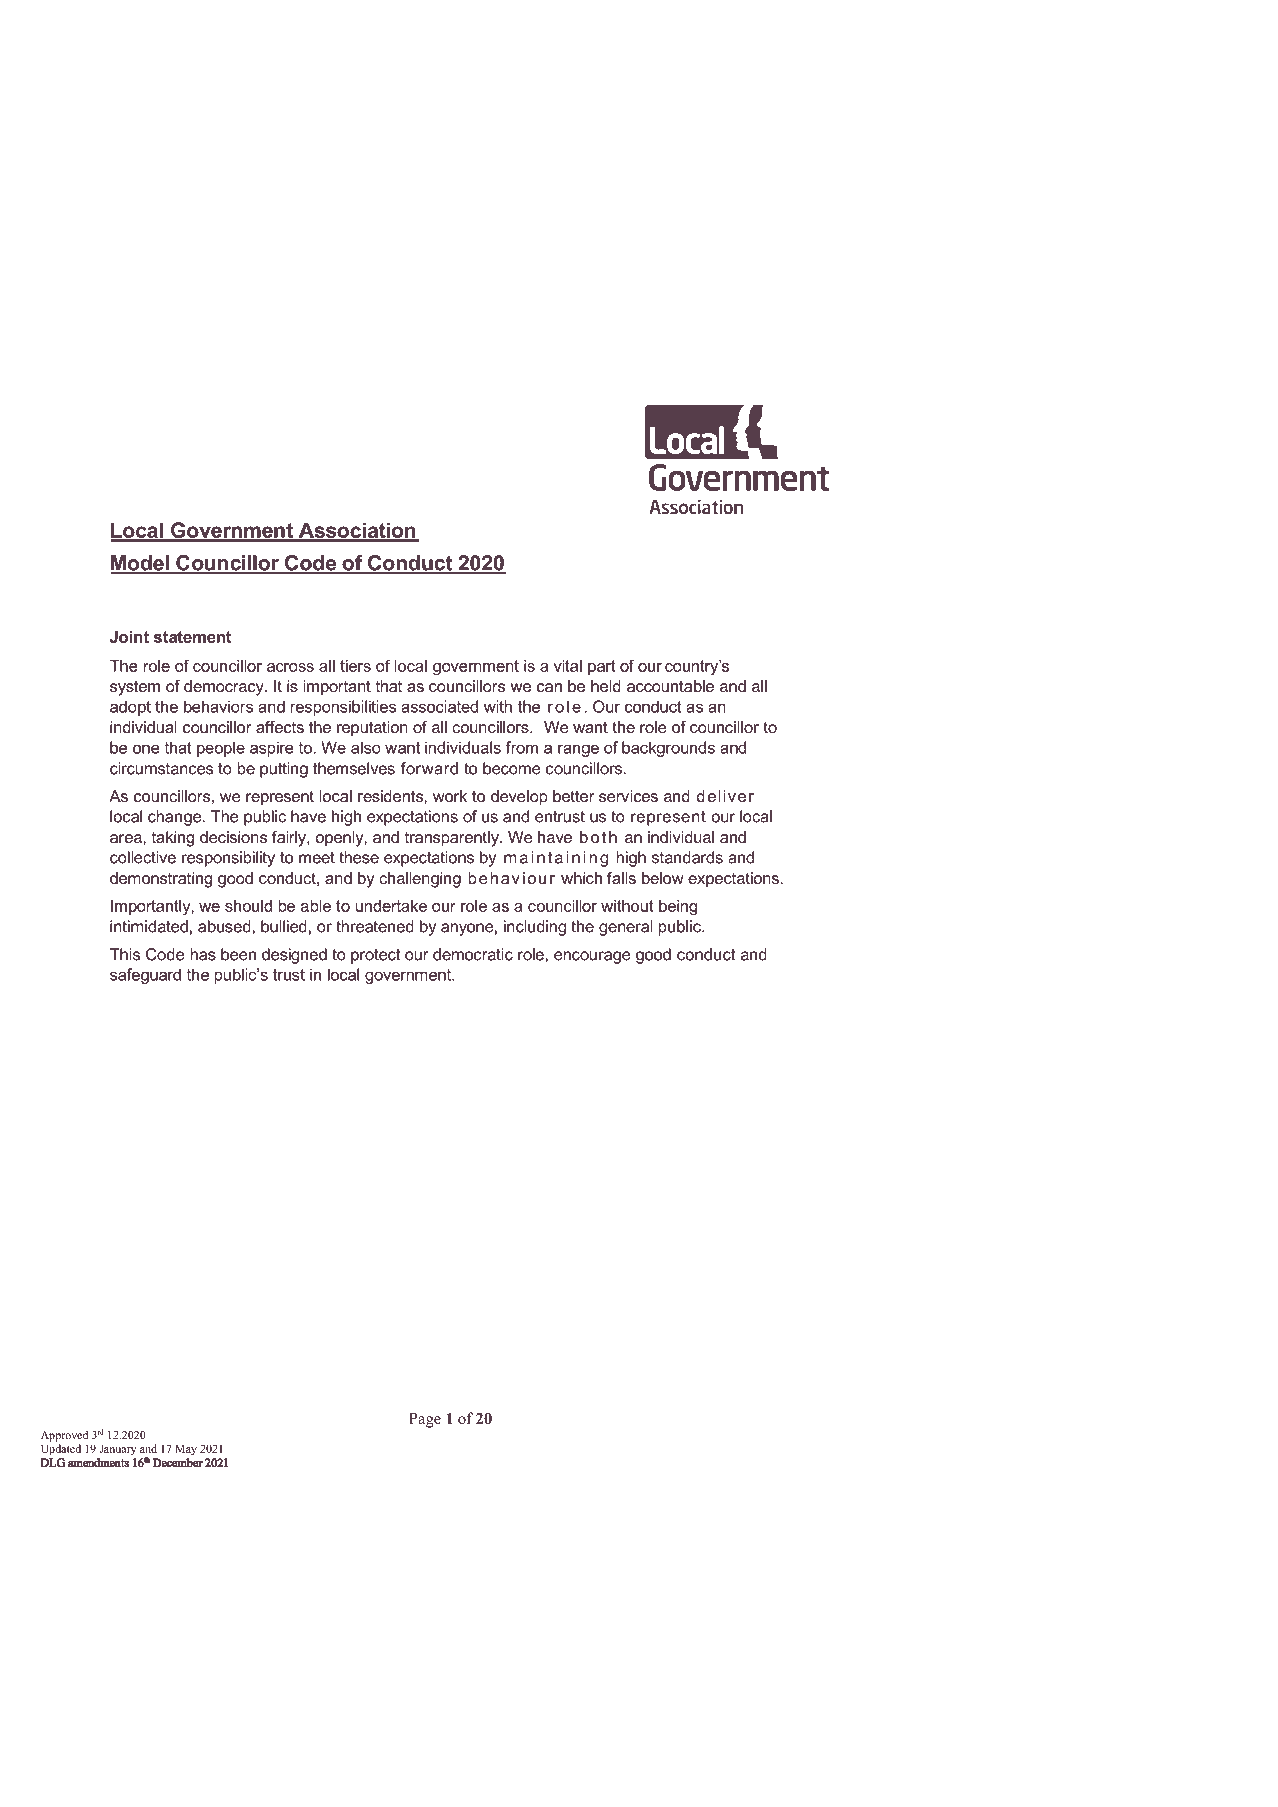  Describe the element at coordinates (592, 957) in the document. I see `encourage` at that location.
